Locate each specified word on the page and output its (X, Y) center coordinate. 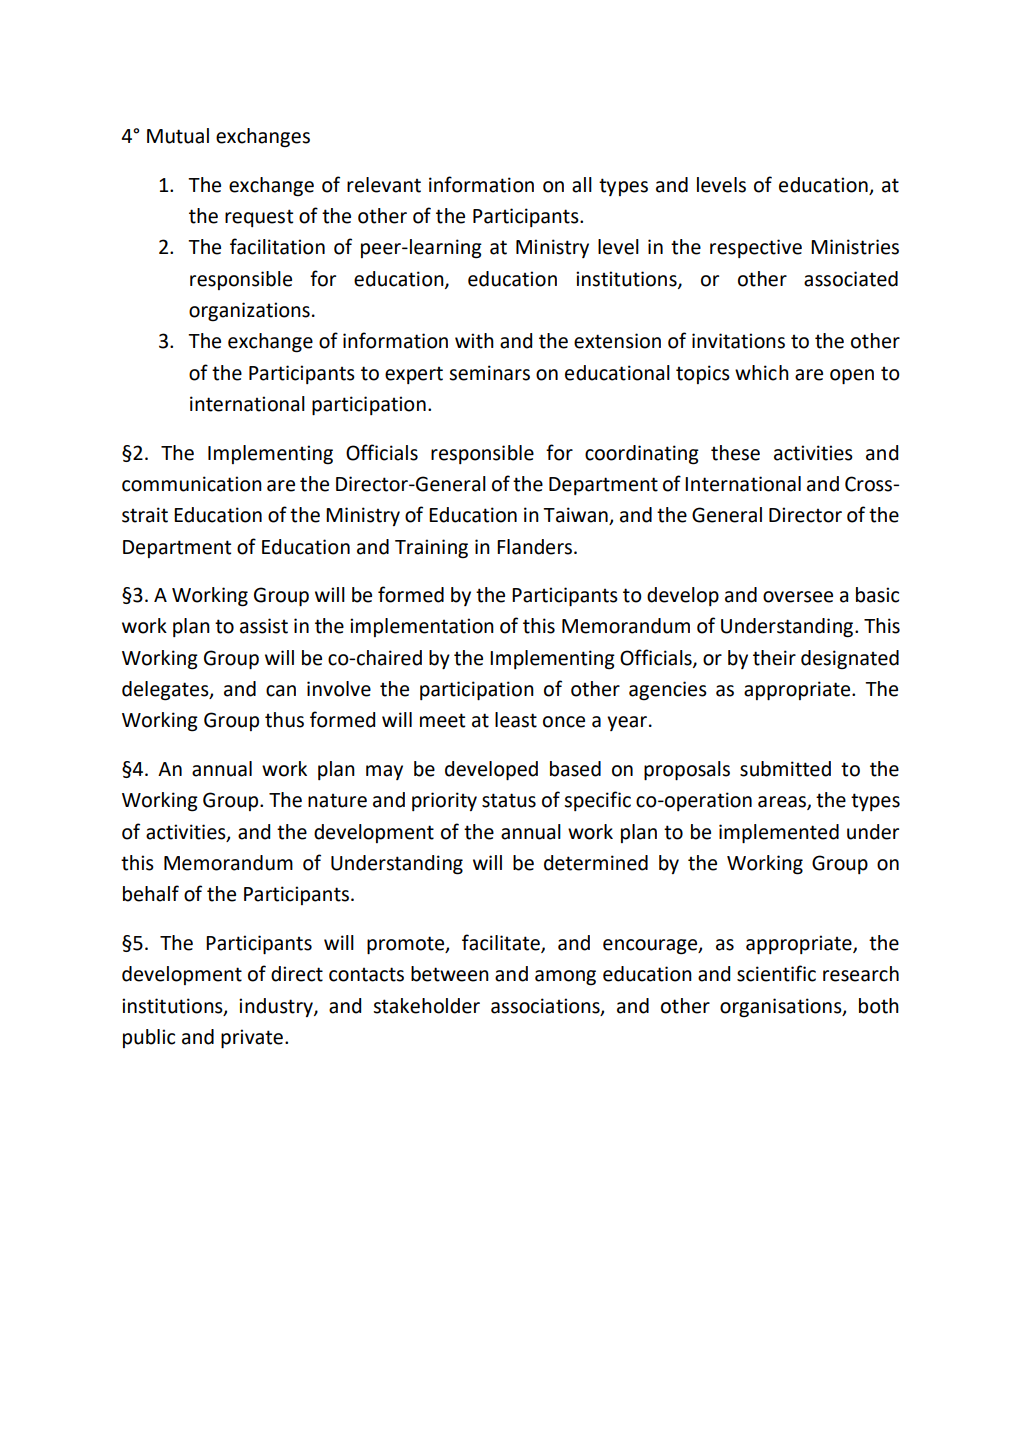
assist (264, 626)
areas (783, 803)
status (509, 800)
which (762, 373)
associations (546, 1006)
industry (277, 1007)
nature (337, 800)
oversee (798, 597)
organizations (249, 312)
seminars (489, 373)
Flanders (536, 547)
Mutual (178, 136)
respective (756, 248)
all (582, 185)
